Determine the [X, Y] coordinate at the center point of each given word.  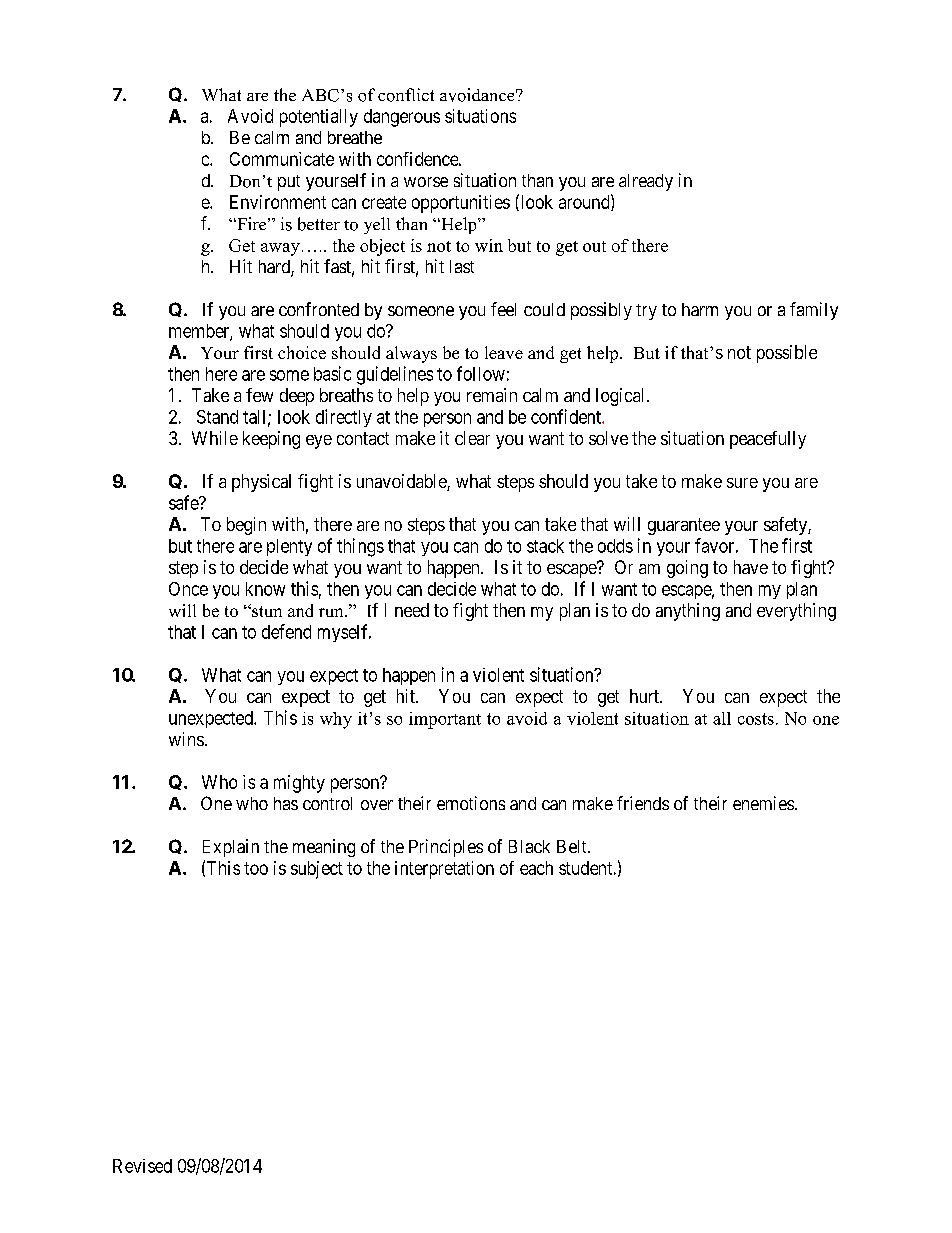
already [646, 182]
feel [503, 309]
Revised [142, 1166]
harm [700, 309]
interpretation [444, 870]
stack [545, 546]
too [256, 868]
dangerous [402, 118]
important [445, 720]
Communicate [282, 159]
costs [756, 719]
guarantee [684, 526]
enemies [763, 803]
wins [186, 739]
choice [302, 352]
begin [246, 526]
